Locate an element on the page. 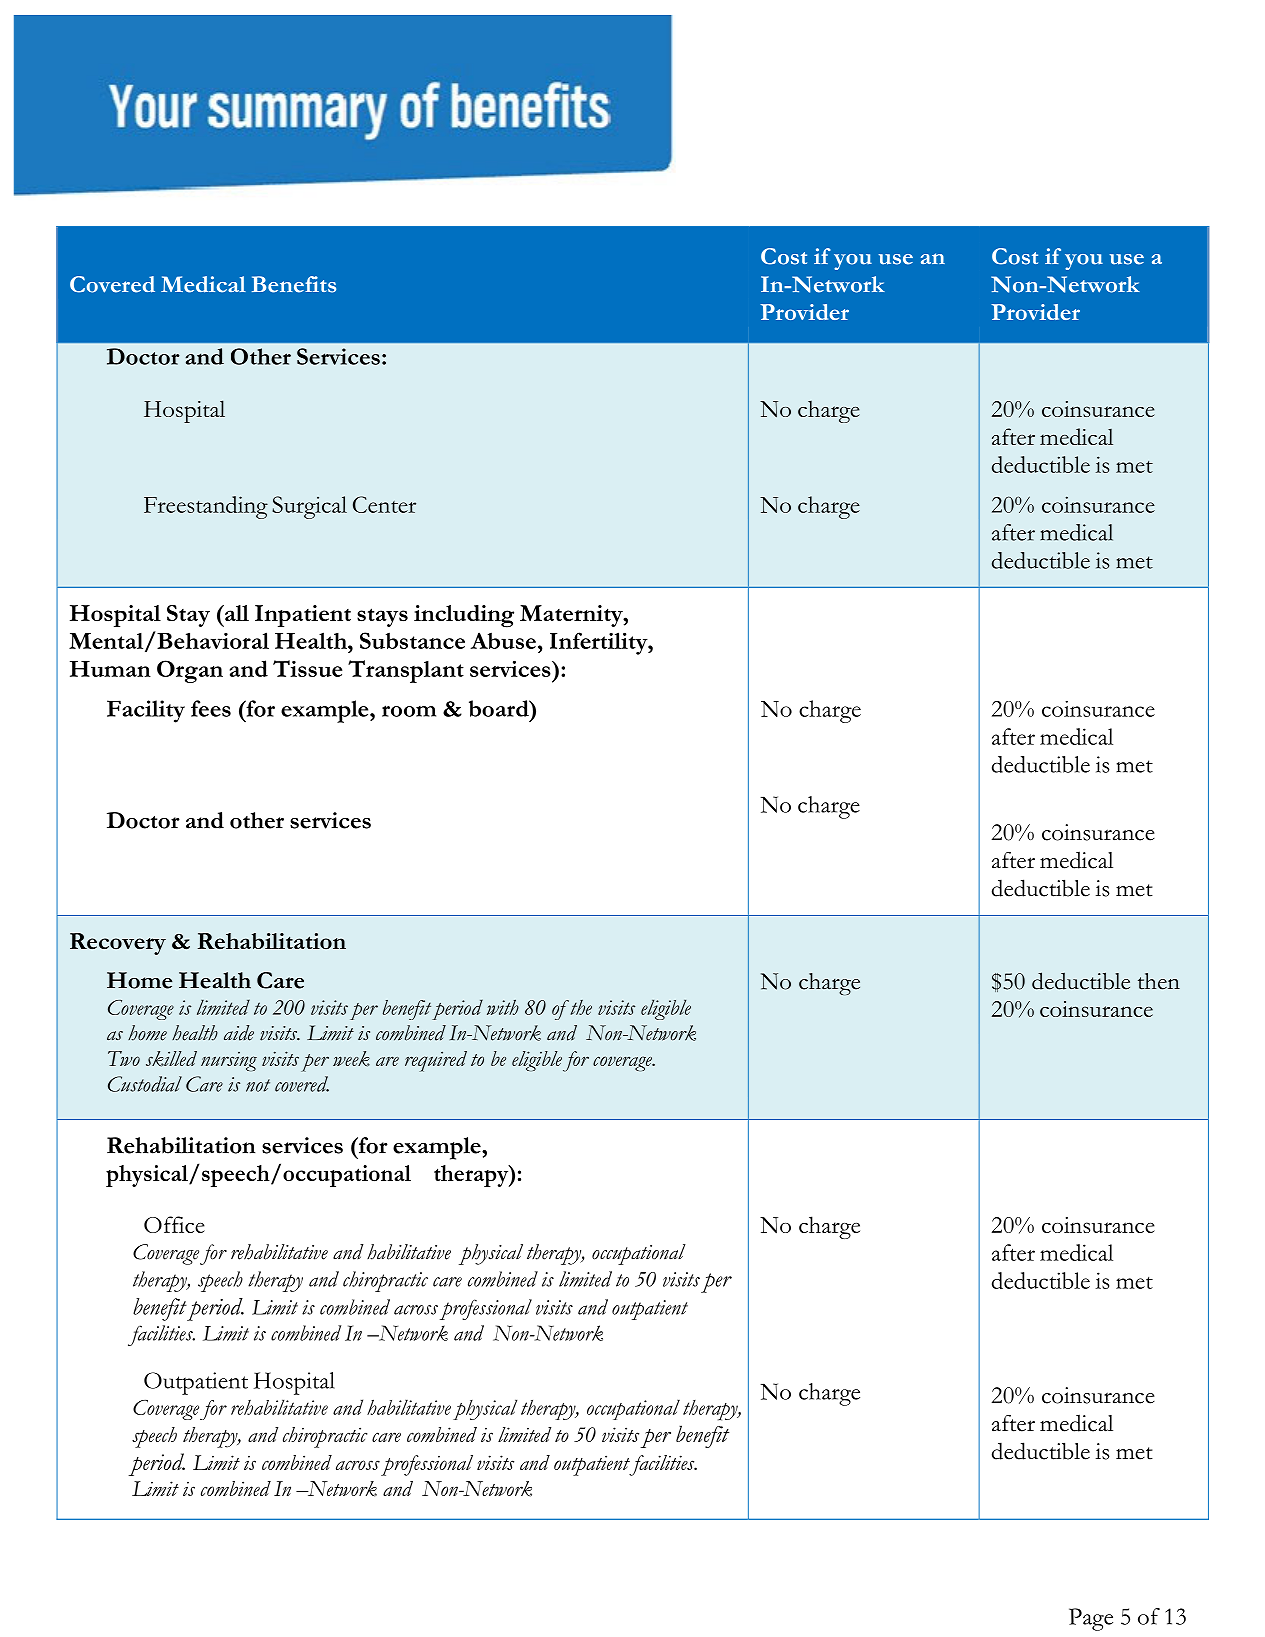 This image has width=1265, height=1637. nursing is located at coordinates (229, 1061).
